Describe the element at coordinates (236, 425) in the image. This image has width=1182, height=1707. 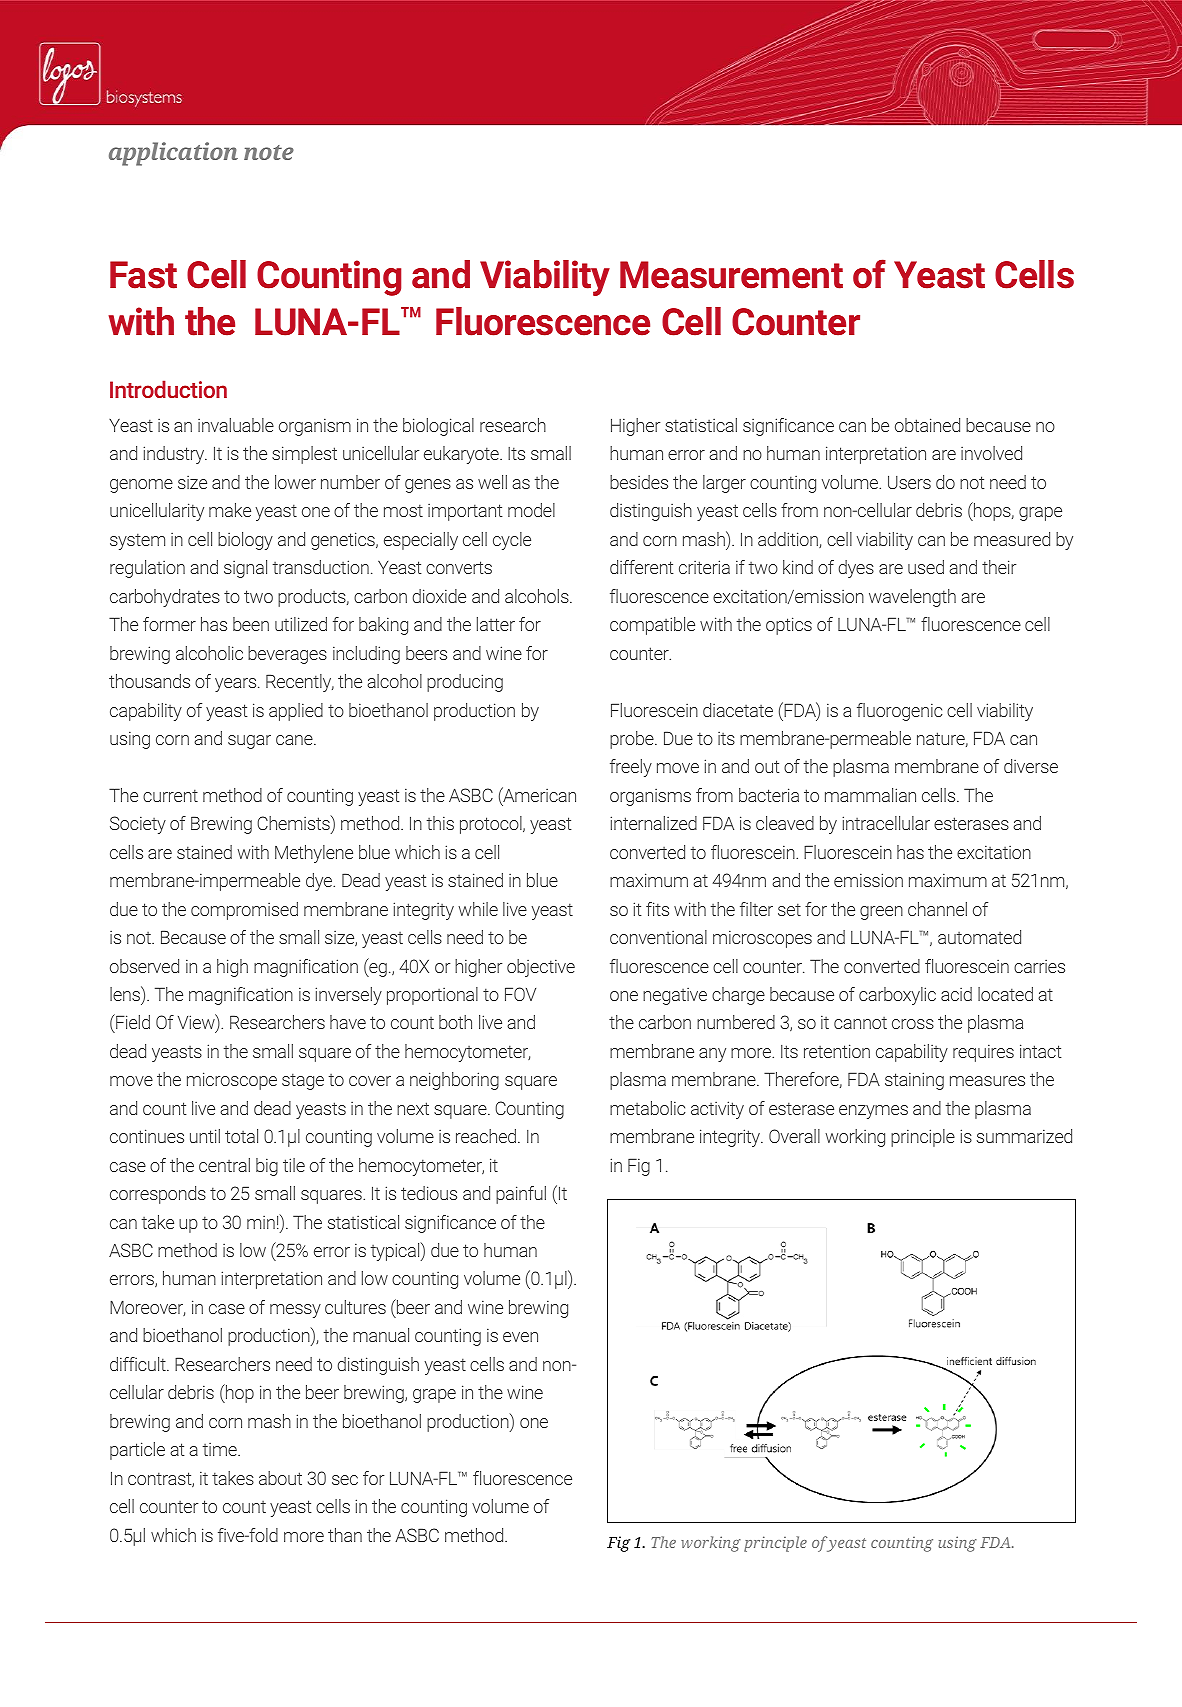
I see `invaluable` at that location.
